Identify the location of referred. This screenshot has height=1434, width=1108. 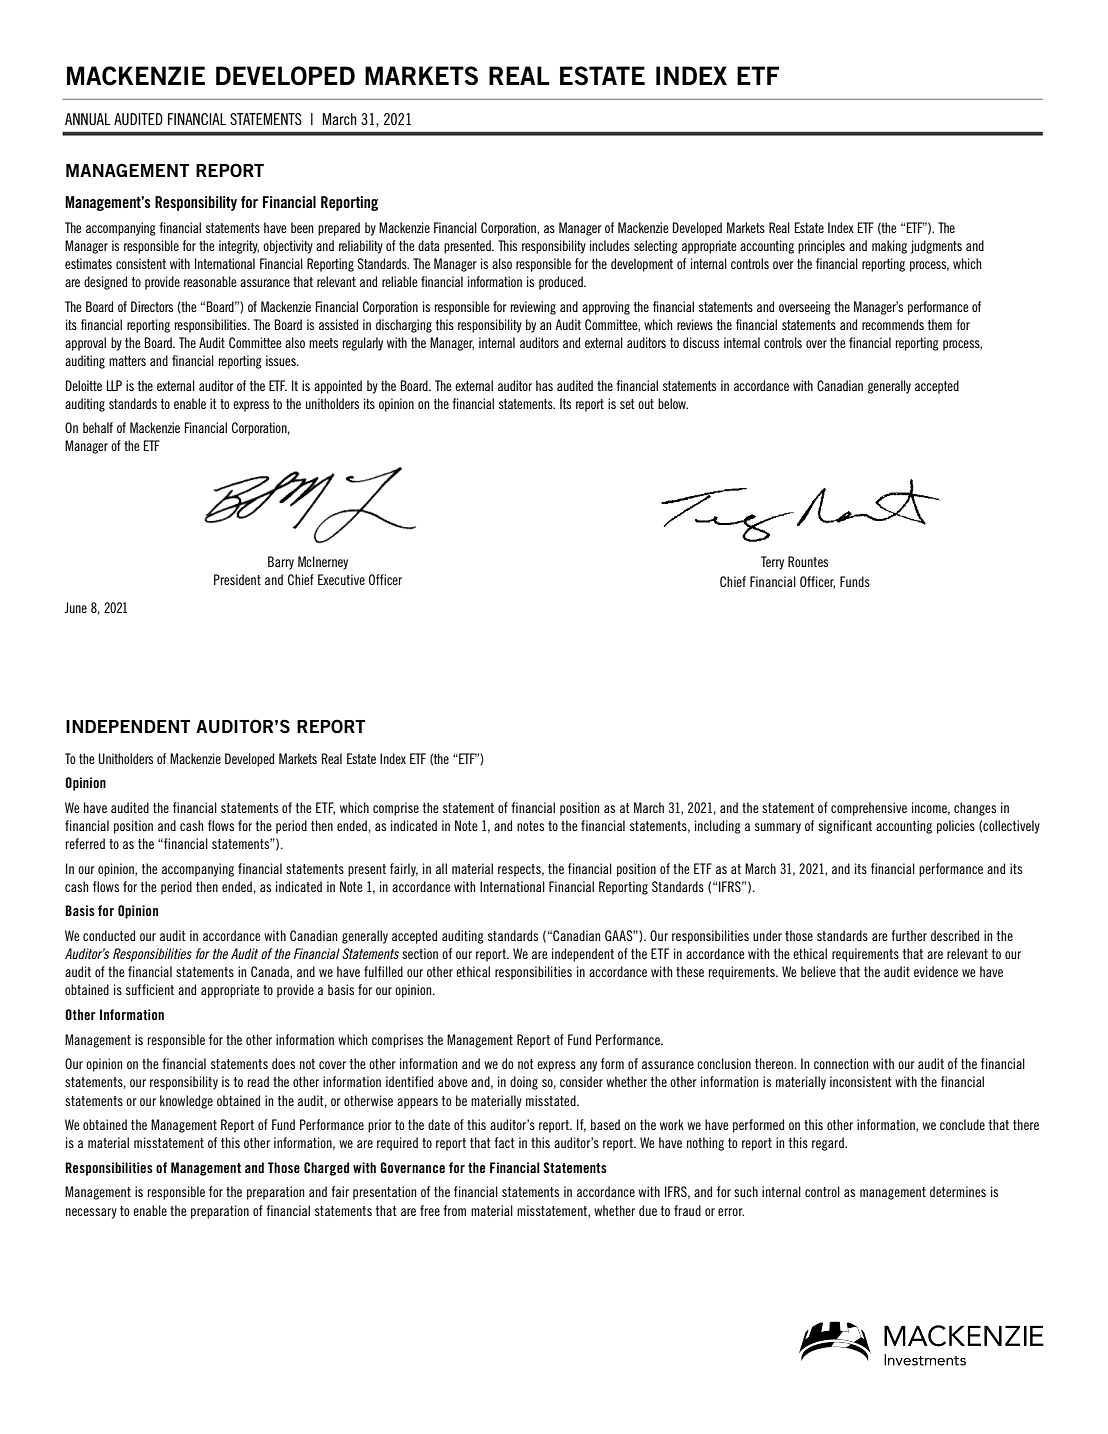
(85, 843).
